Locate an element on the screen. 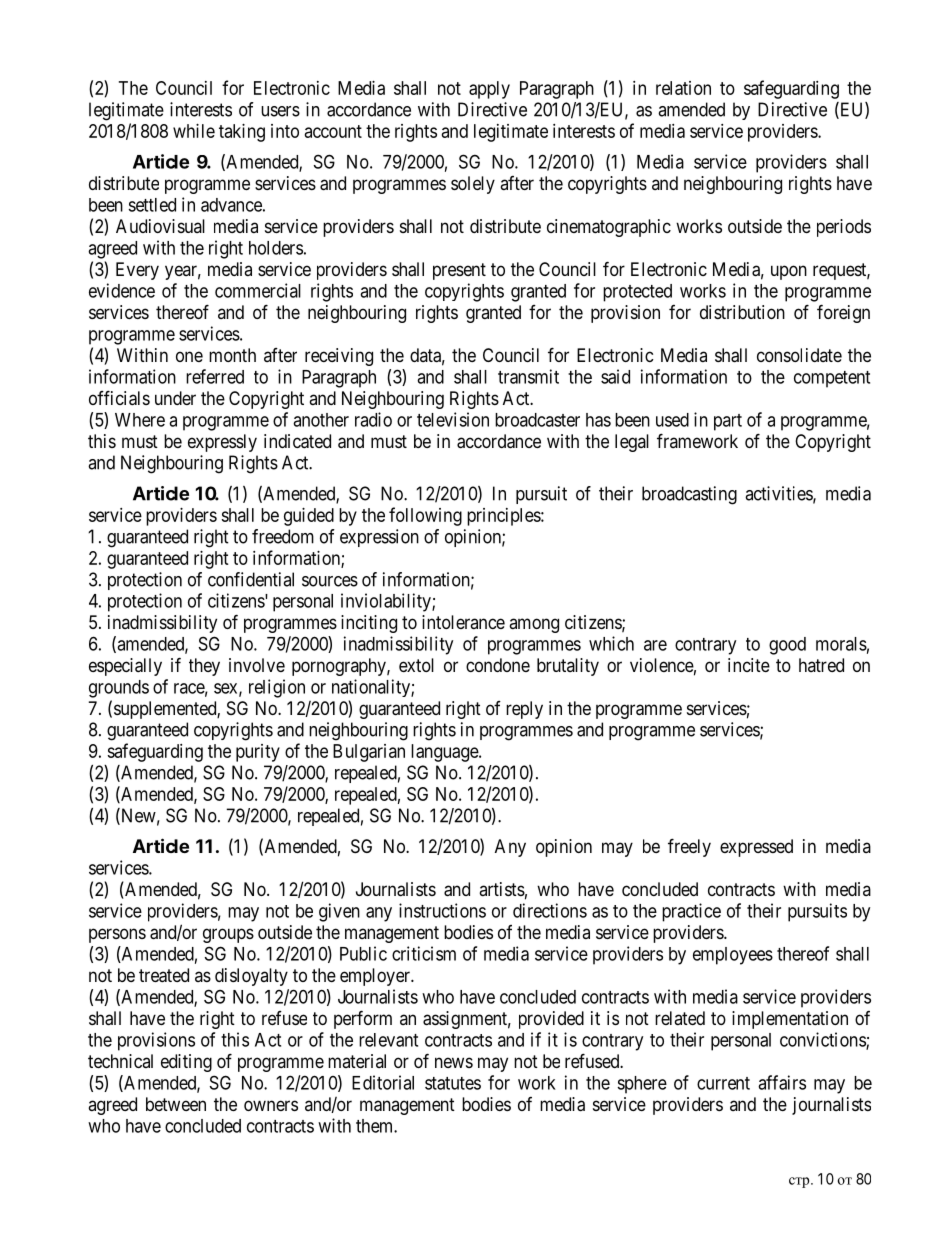 This screenshot has height=1233, width=952. editing is located at coordinates (186, 1063).
